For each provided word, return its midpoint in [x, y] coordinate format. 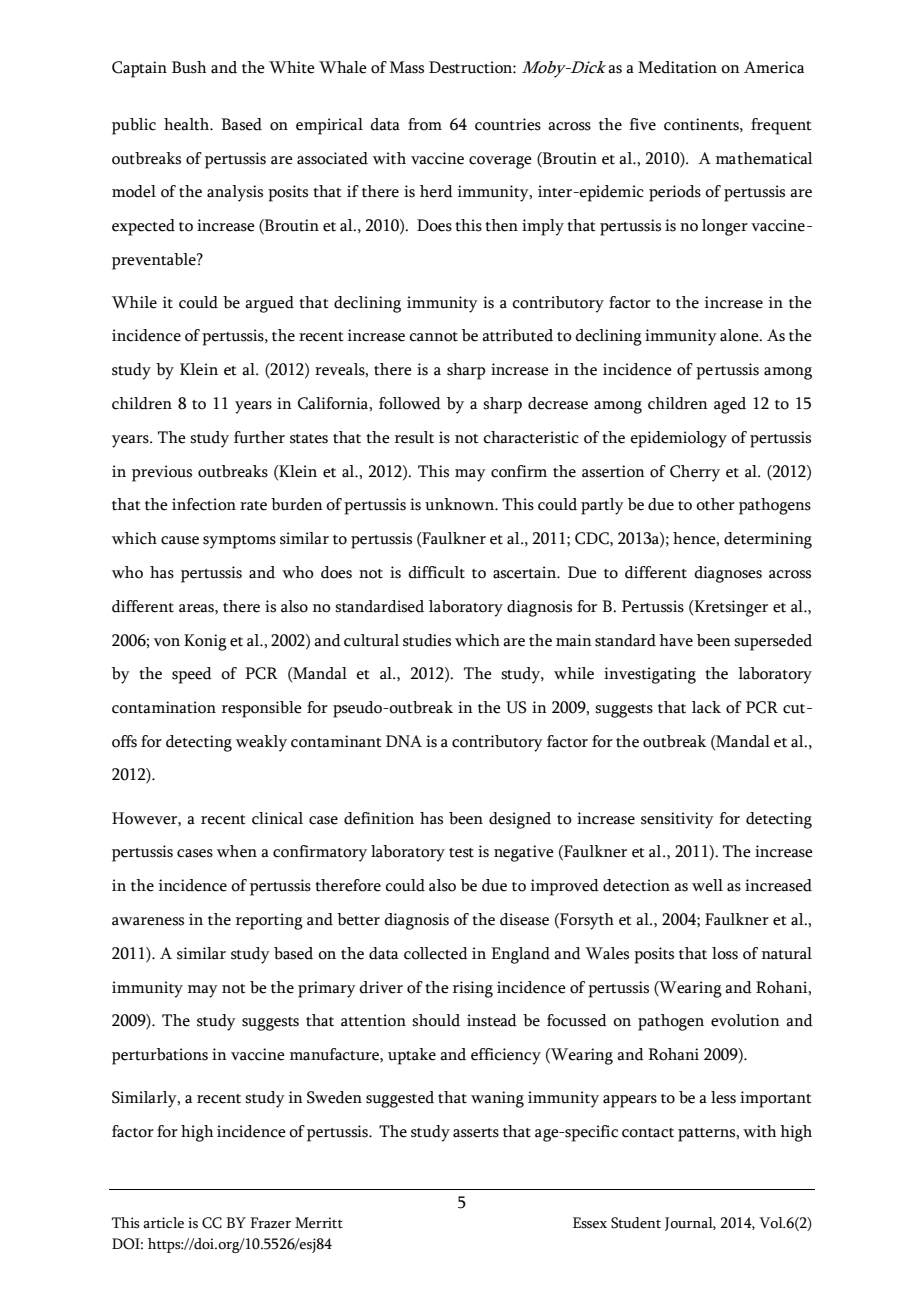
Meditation [677, 67]
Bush [189, 67]
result [414, 437]
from [425, 124]
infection [204, 504]
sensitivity [677, 820]
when [237, 851]
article [163, 1223]
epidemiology [678, 439]
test [461, 853]
